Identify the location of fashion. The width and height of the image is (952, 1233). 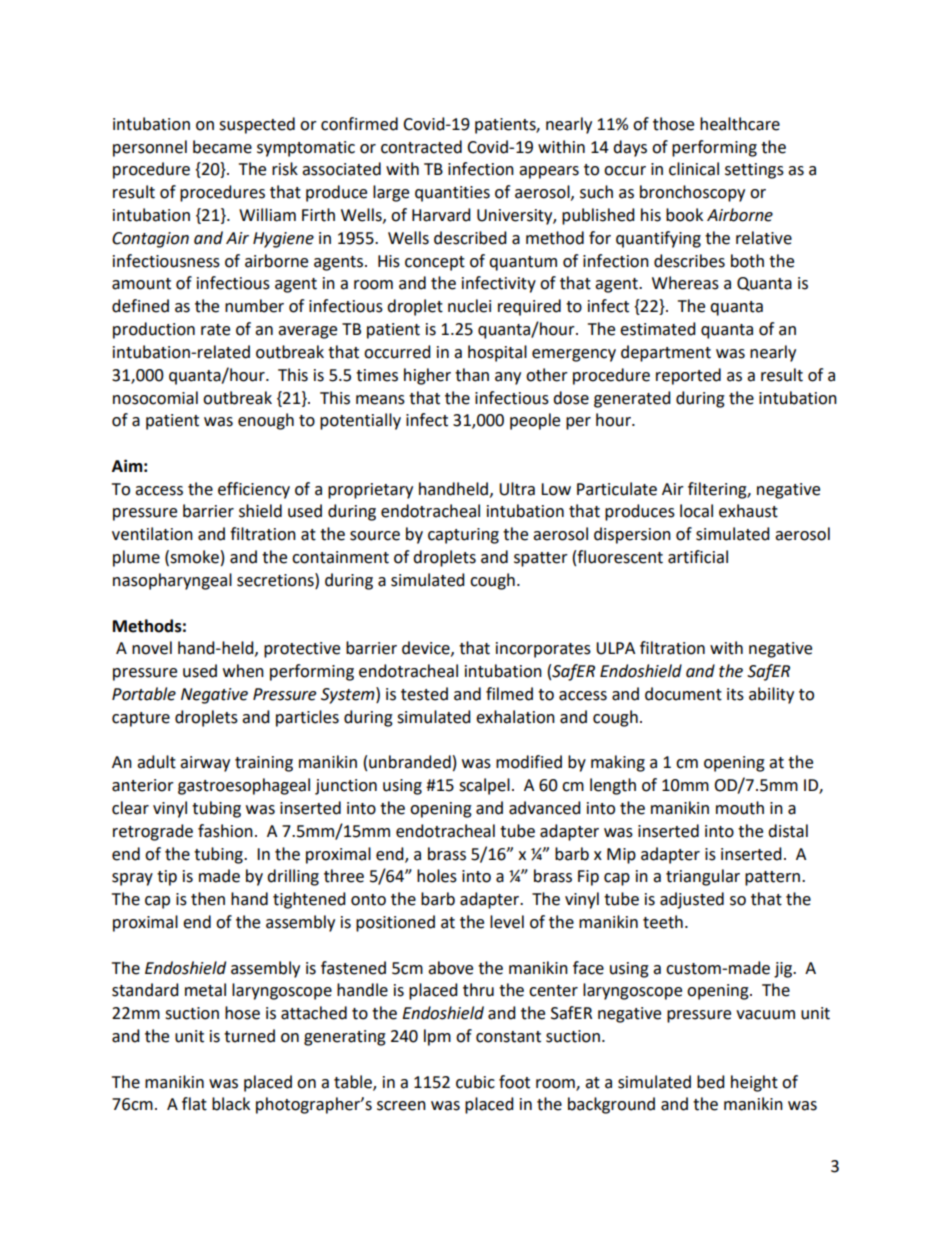
(225, 831).
